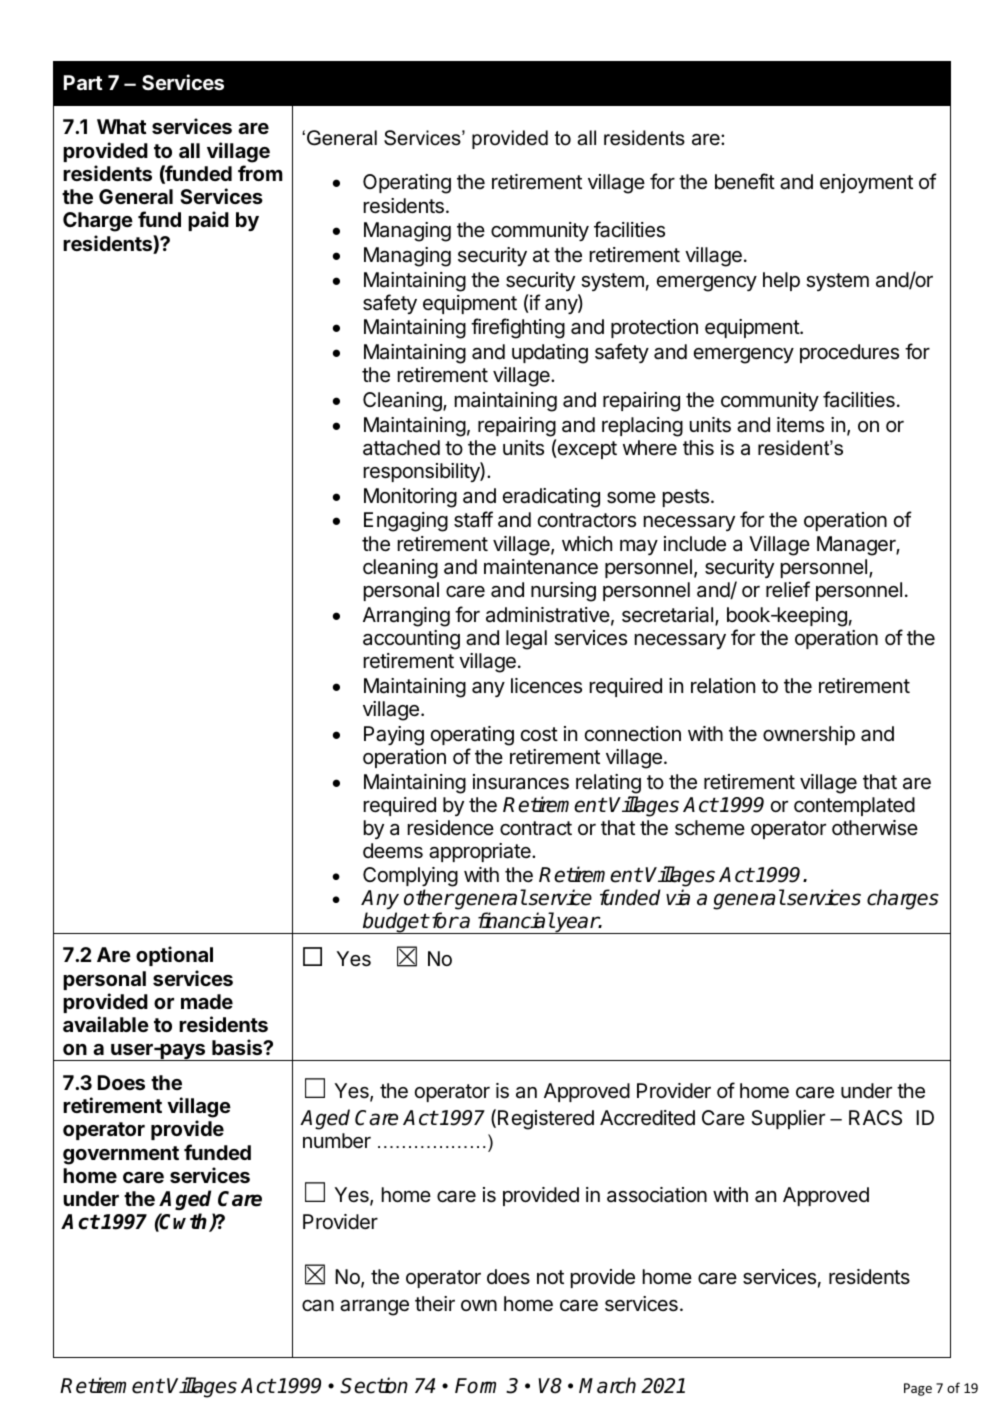  What do you see at coordinates (866, 183) in the screenshot?
I see `enjoyment` at bounding box center [866, 183].
